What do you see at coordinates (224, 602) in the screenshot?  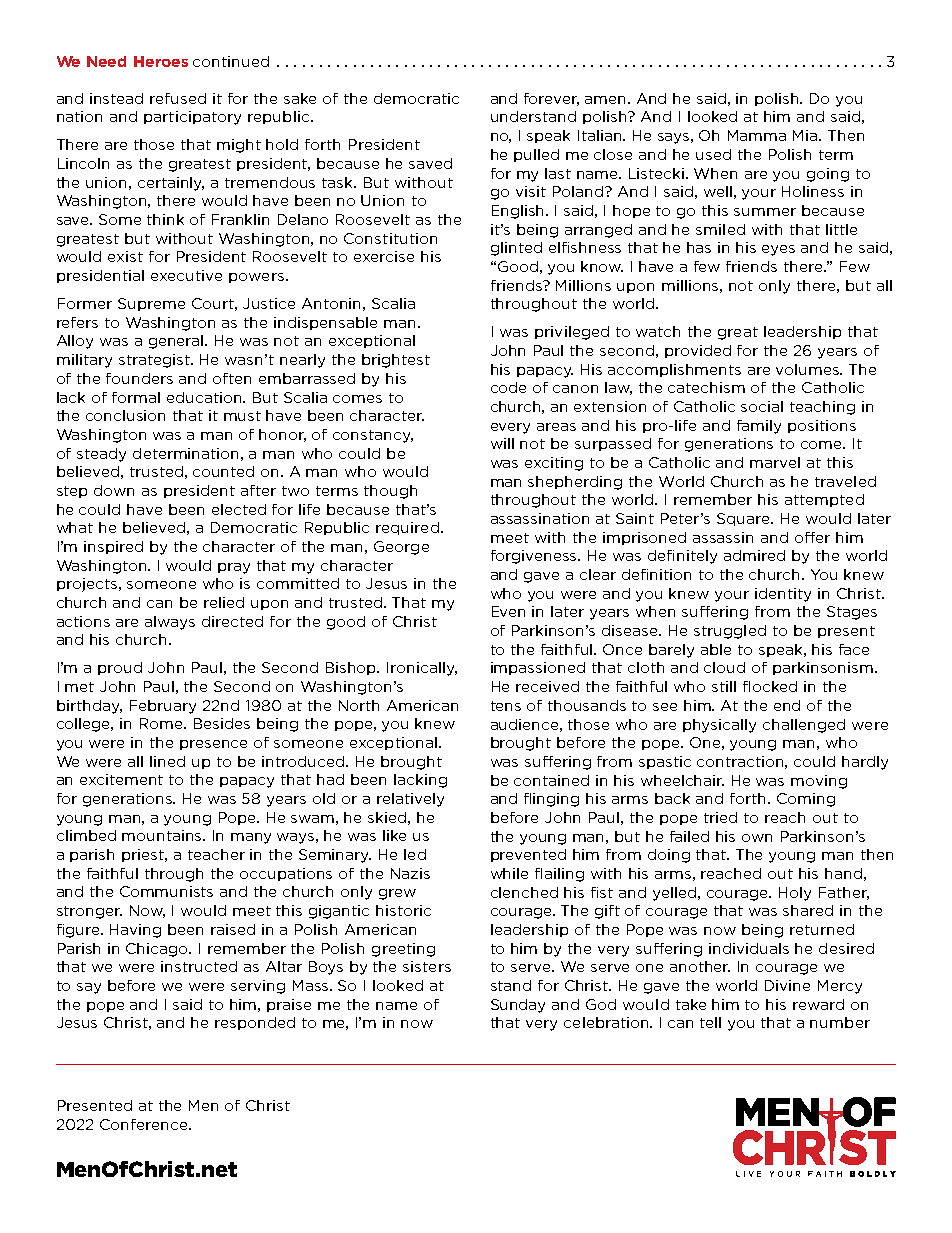 I see `relied` at bounding box center [224, 602].
